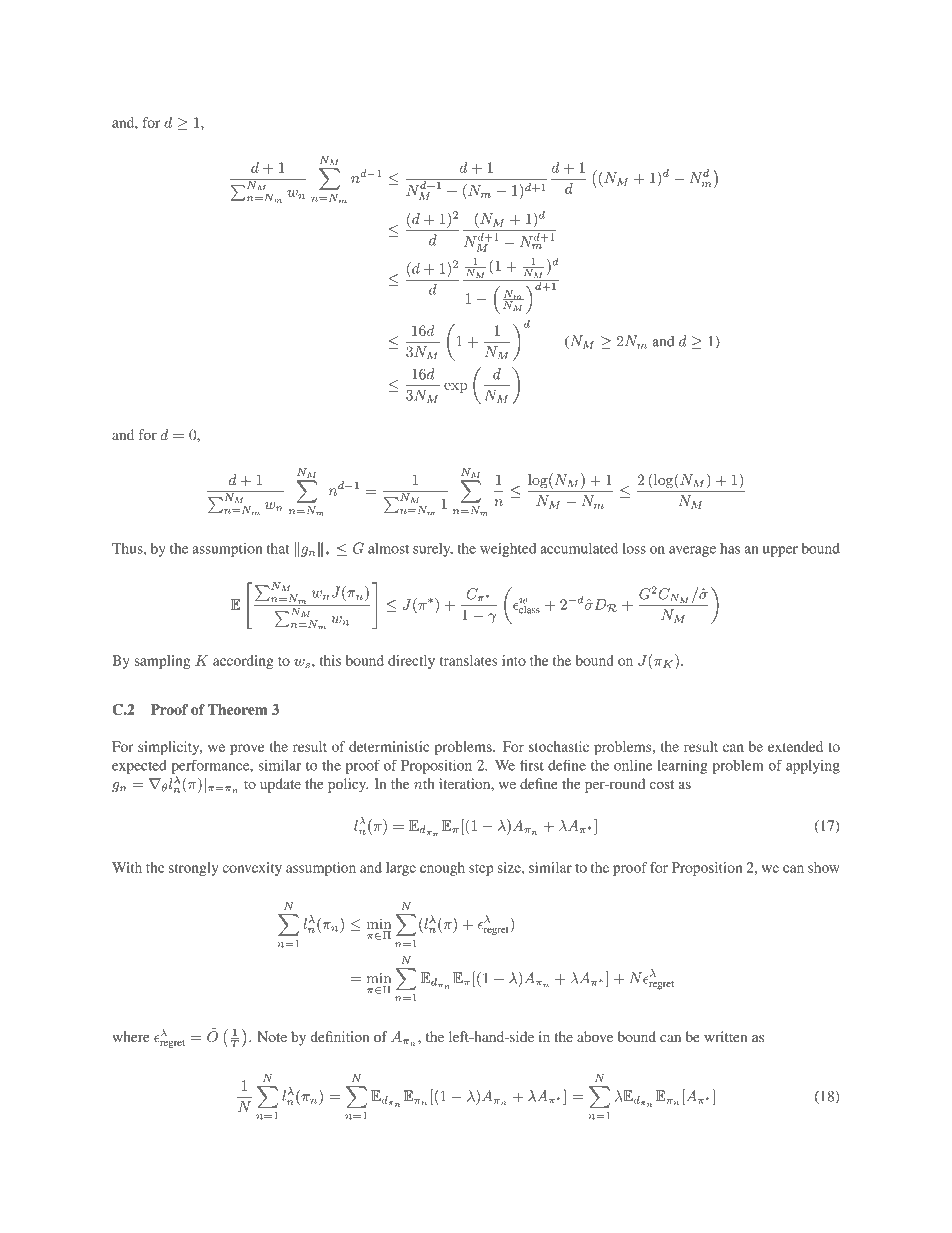 This page has height=1233, width=952. What do you see at coordinates (468, 660) in the page?
I see `translates` at bounding box center [468, 660].
